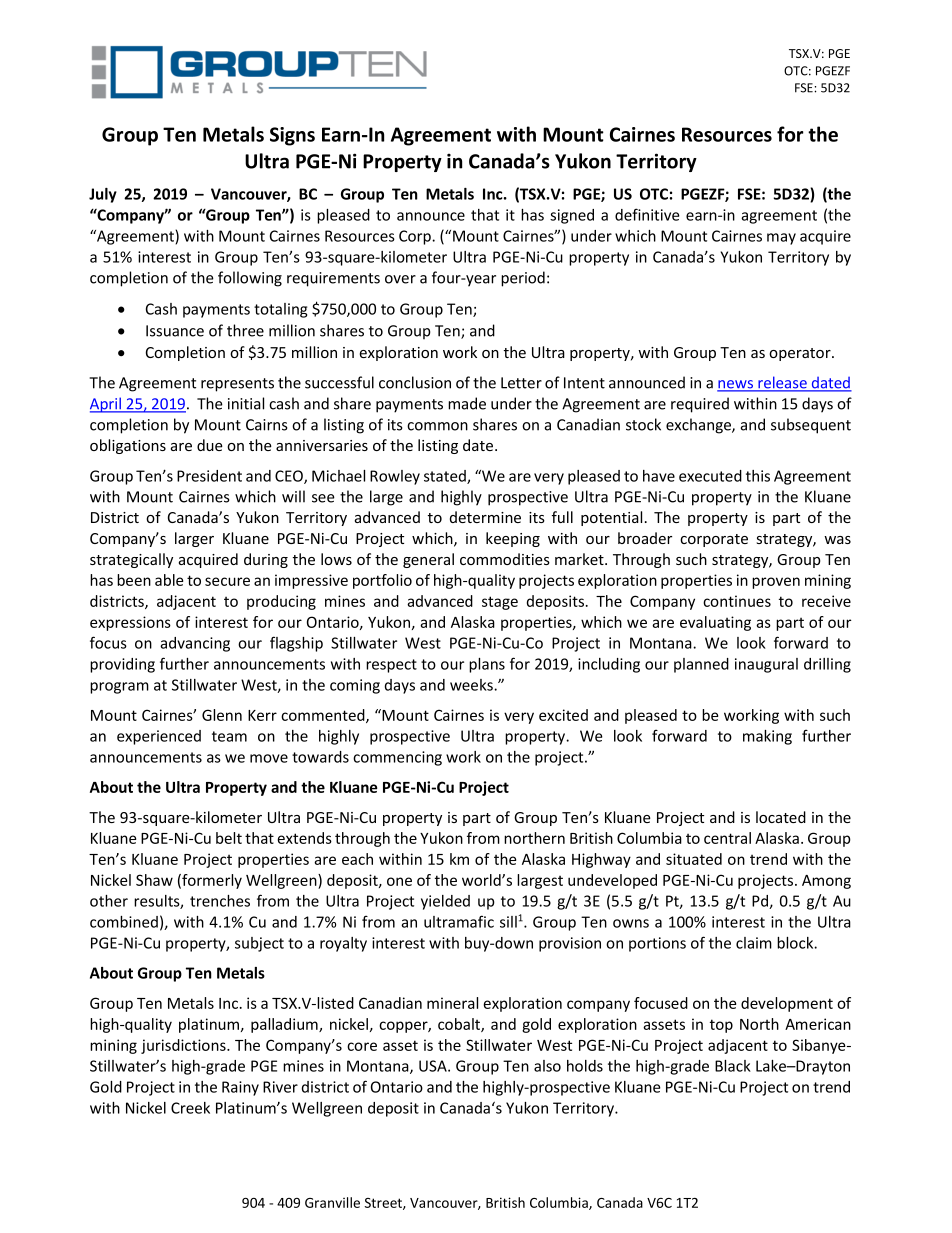 The height and width of the page is (1233, 952). I want to click on central, so click(727, 838).
